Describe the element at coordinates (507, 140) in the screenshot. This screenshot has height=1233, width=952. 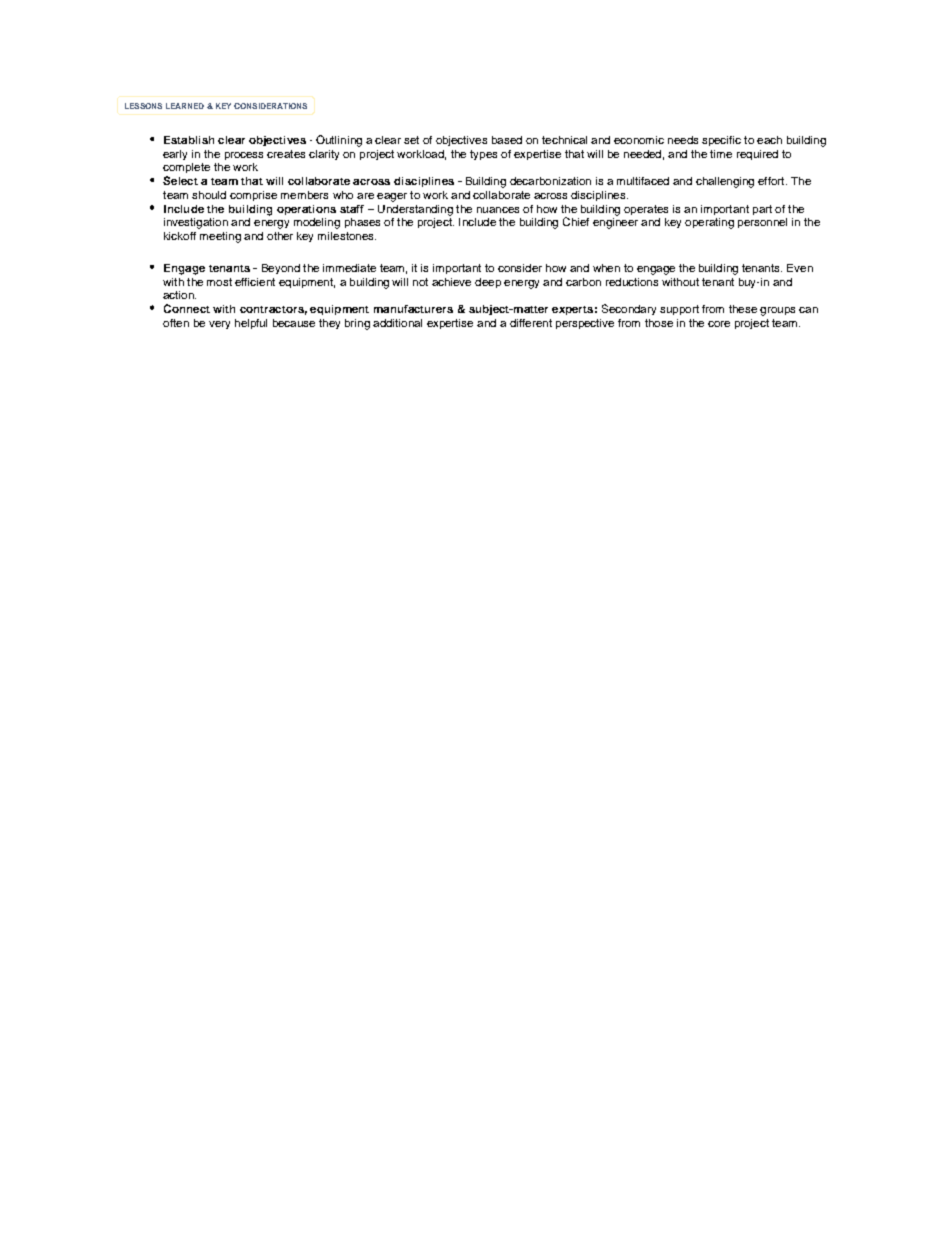
I see `based` at that location.
